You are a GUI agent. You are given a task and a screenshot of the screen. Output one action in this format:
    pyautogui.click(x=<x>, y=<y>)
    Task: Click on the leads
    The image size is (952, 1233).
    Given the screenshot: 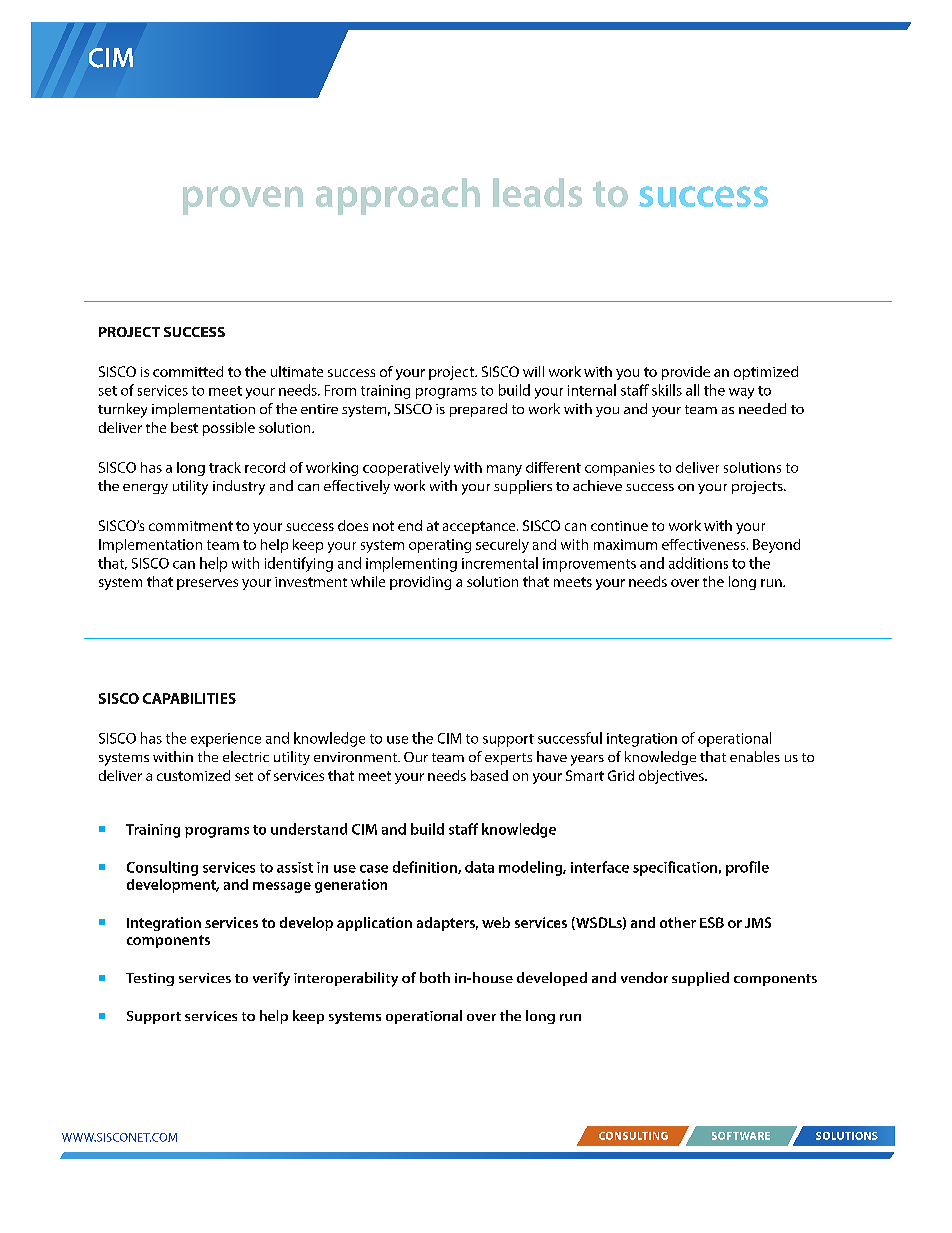 What is the action you would take?
    pyautogui.click(x=537, y=192)
